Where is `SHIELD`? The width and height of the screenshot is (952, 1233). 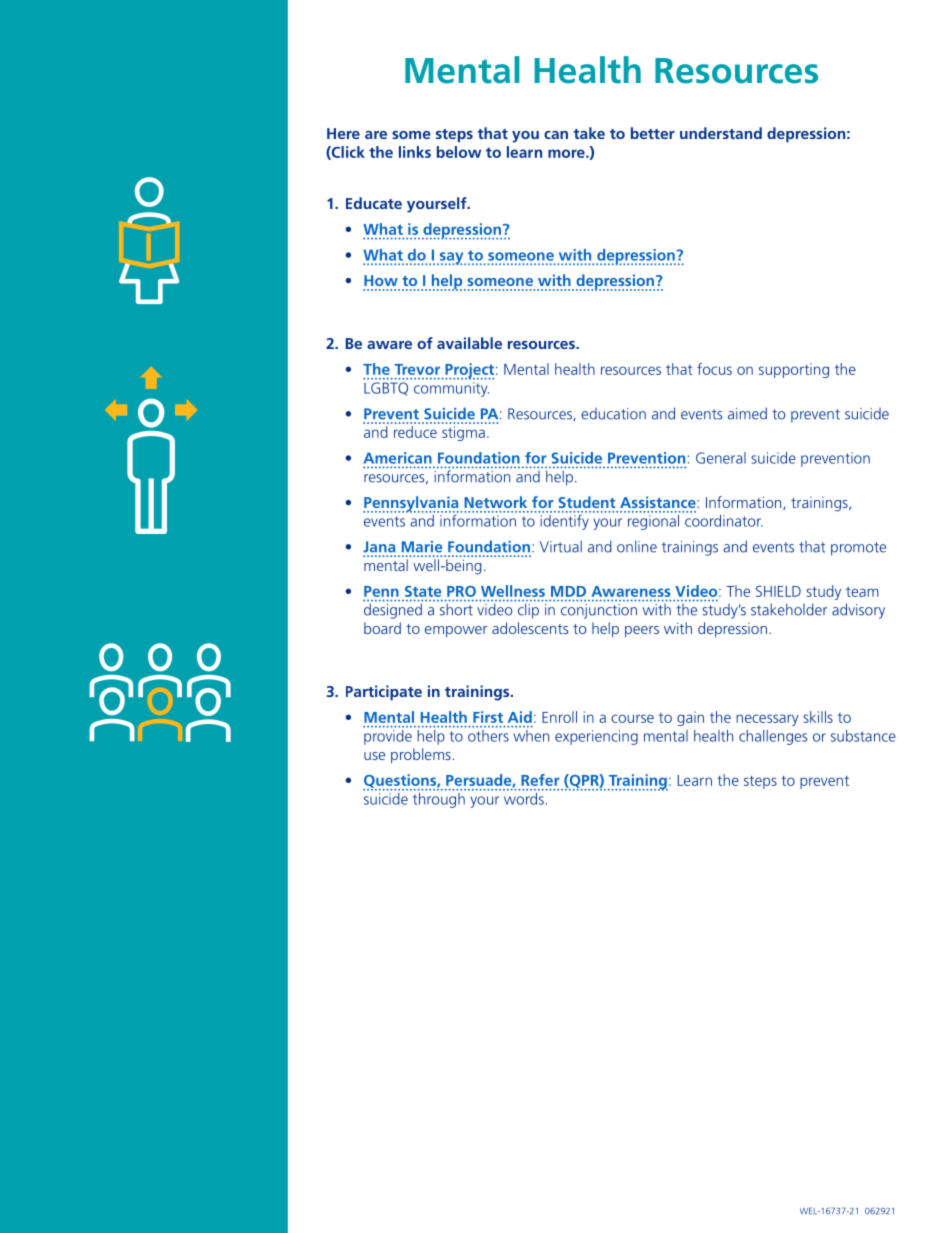
SHIELD is located at coordinates (778, 591).
